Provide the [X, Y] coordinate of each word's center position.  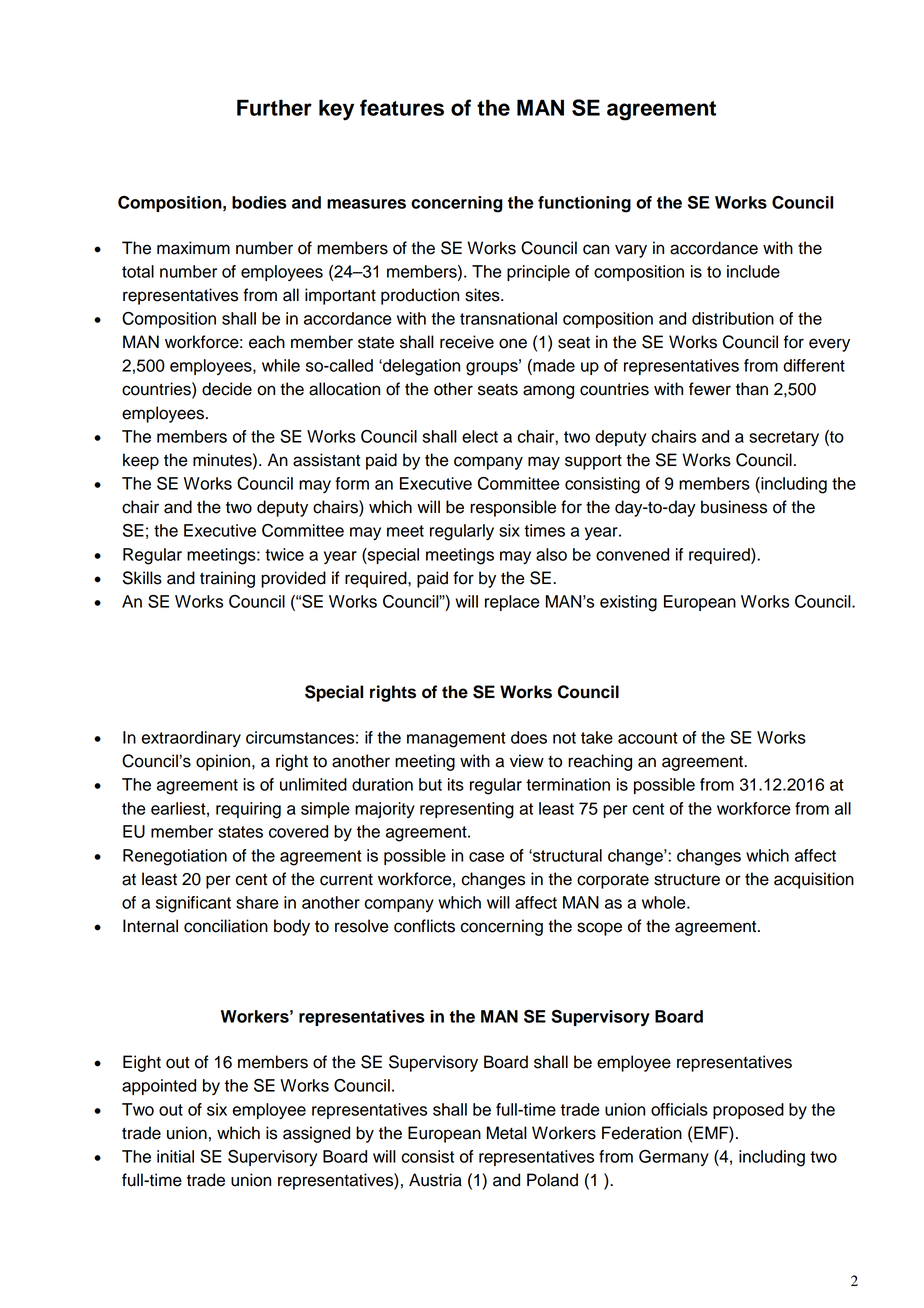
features [402, 107]
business [734, 507]
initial [175, 1156]
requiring [248, 810]
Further [274, 107]
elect [480, 436]
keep [141, 461]
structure [687, 879]
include [753, 271]
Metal [507, 1133]
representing [467, 810]
